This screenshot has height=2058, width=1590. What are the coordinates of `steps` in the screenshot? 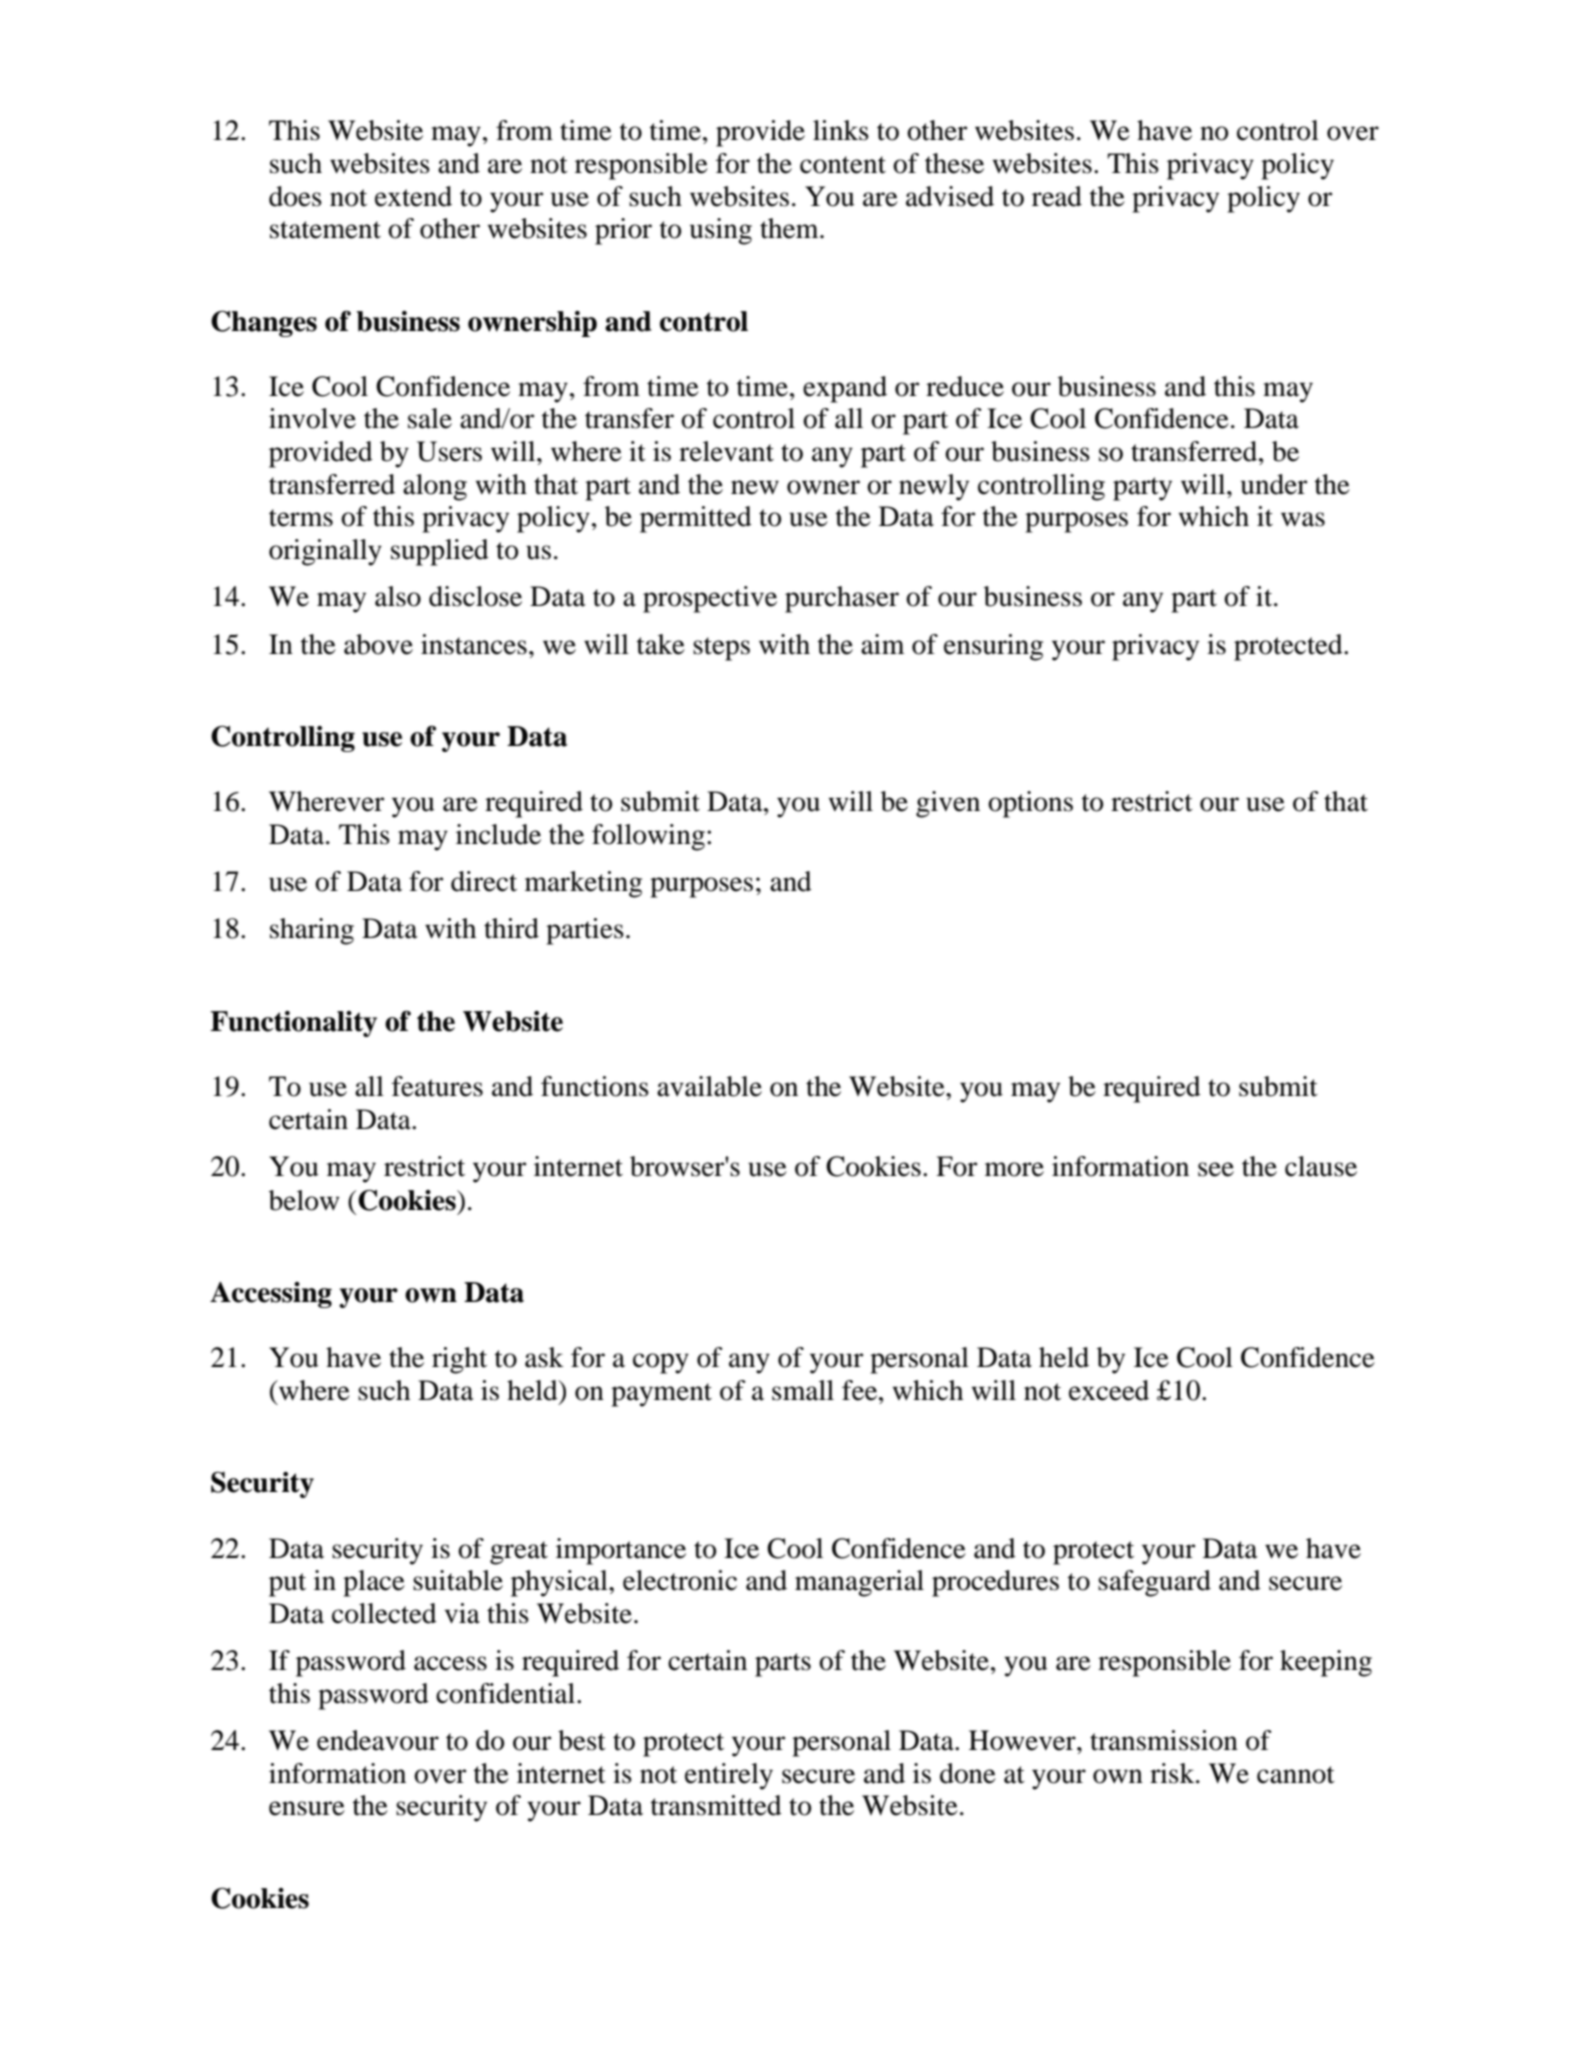 It's located at (721, 649).
